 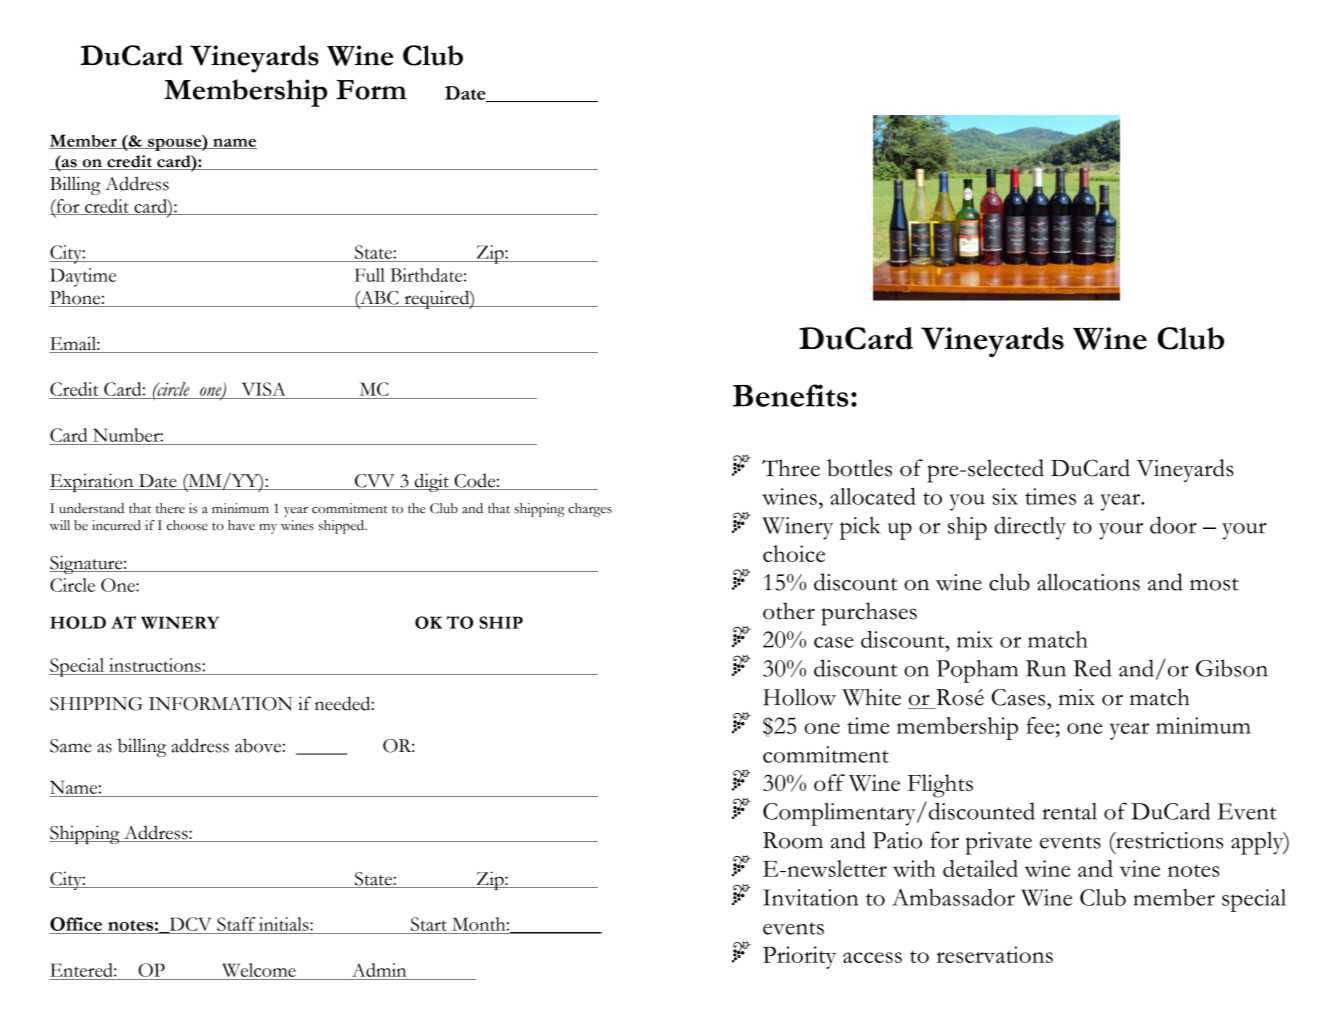 I want to click on Expiration, so click(x=92, y=482).
